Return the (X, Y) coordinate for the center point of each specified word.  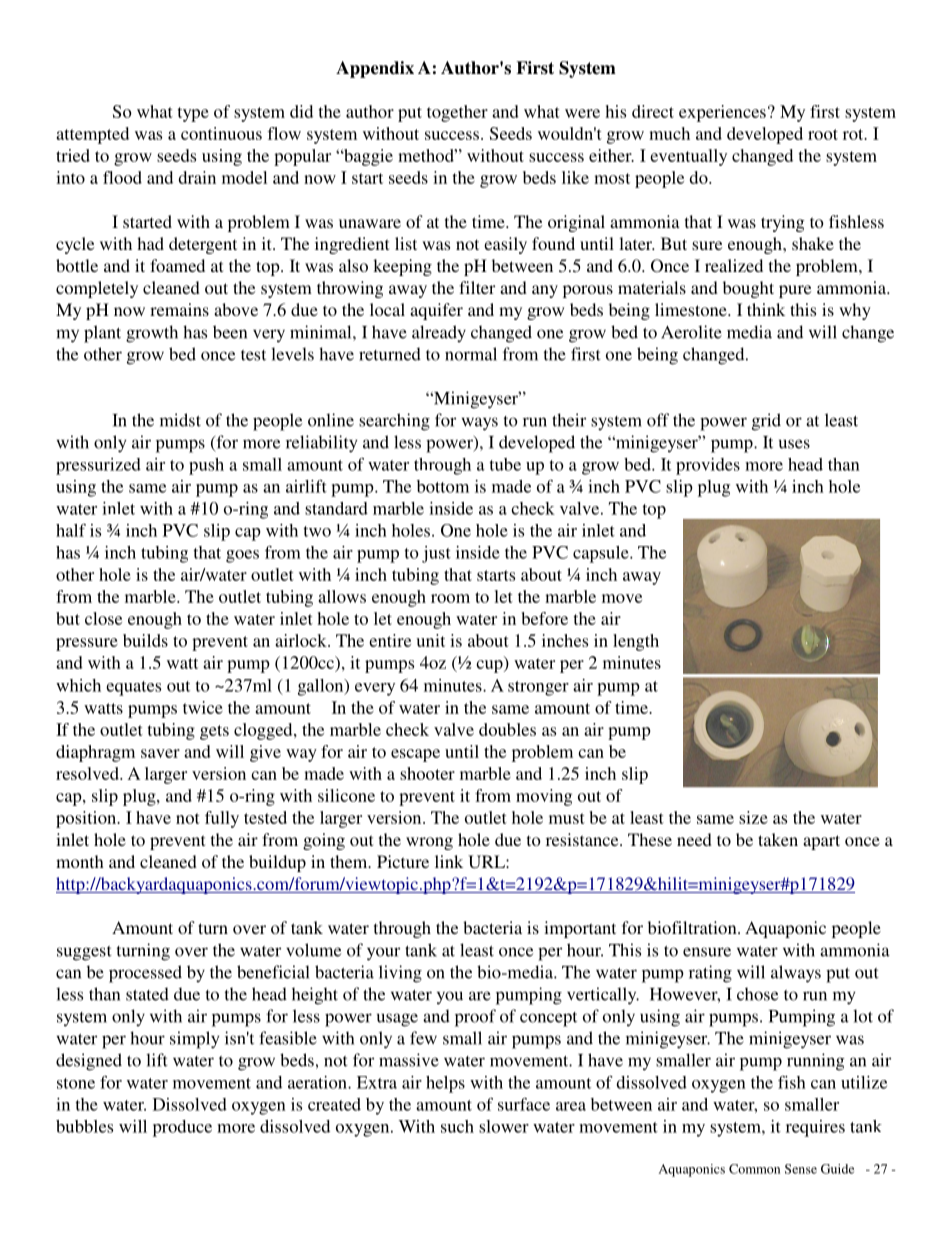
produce (182, 1128)
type (193, 114)
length (636, 642)
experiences (722, 113)
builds (145, 640)
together (457, 113)
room (450, 598)
